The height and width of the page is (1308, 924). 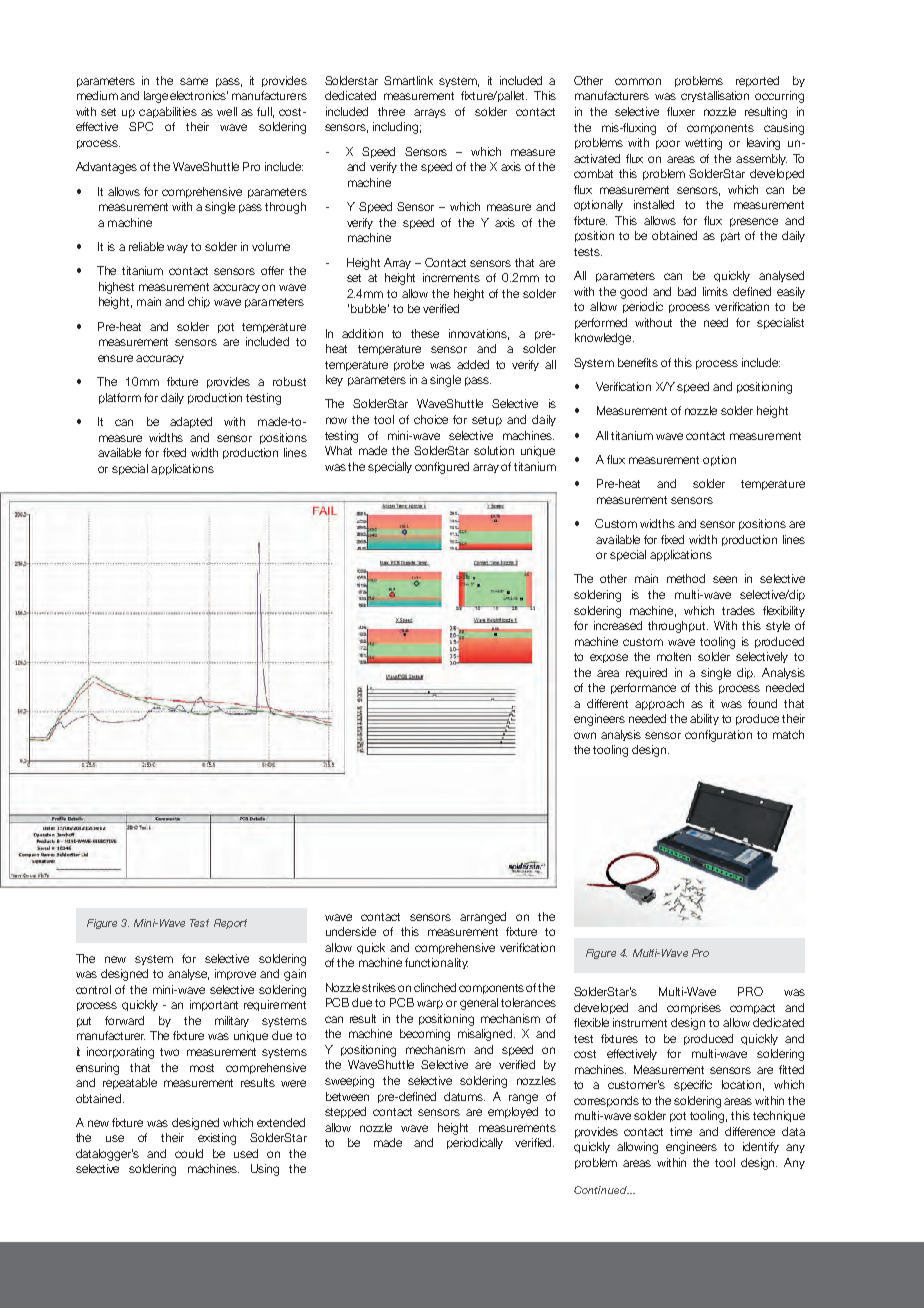 I want to click on style, so click(x=778, y=626).
